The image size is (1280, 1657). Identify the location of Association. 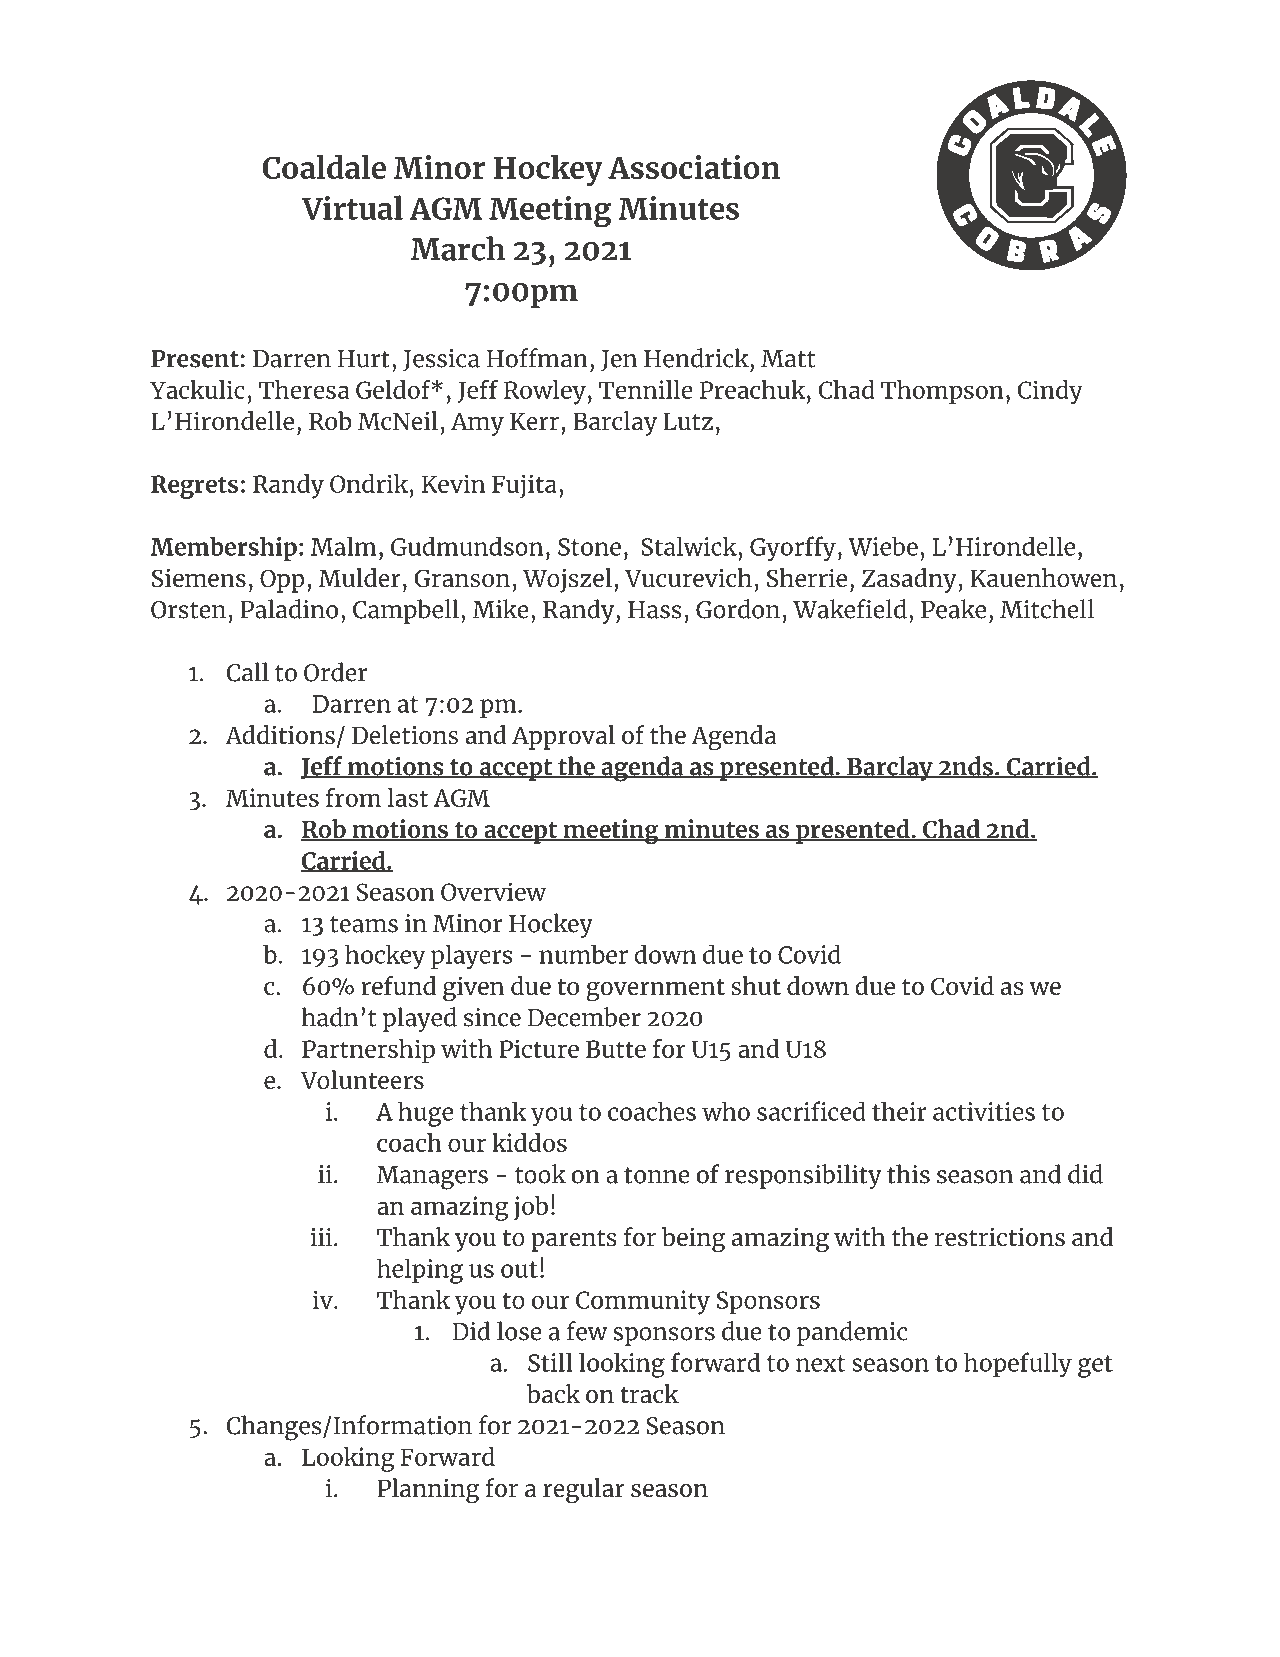
(694, 167).
